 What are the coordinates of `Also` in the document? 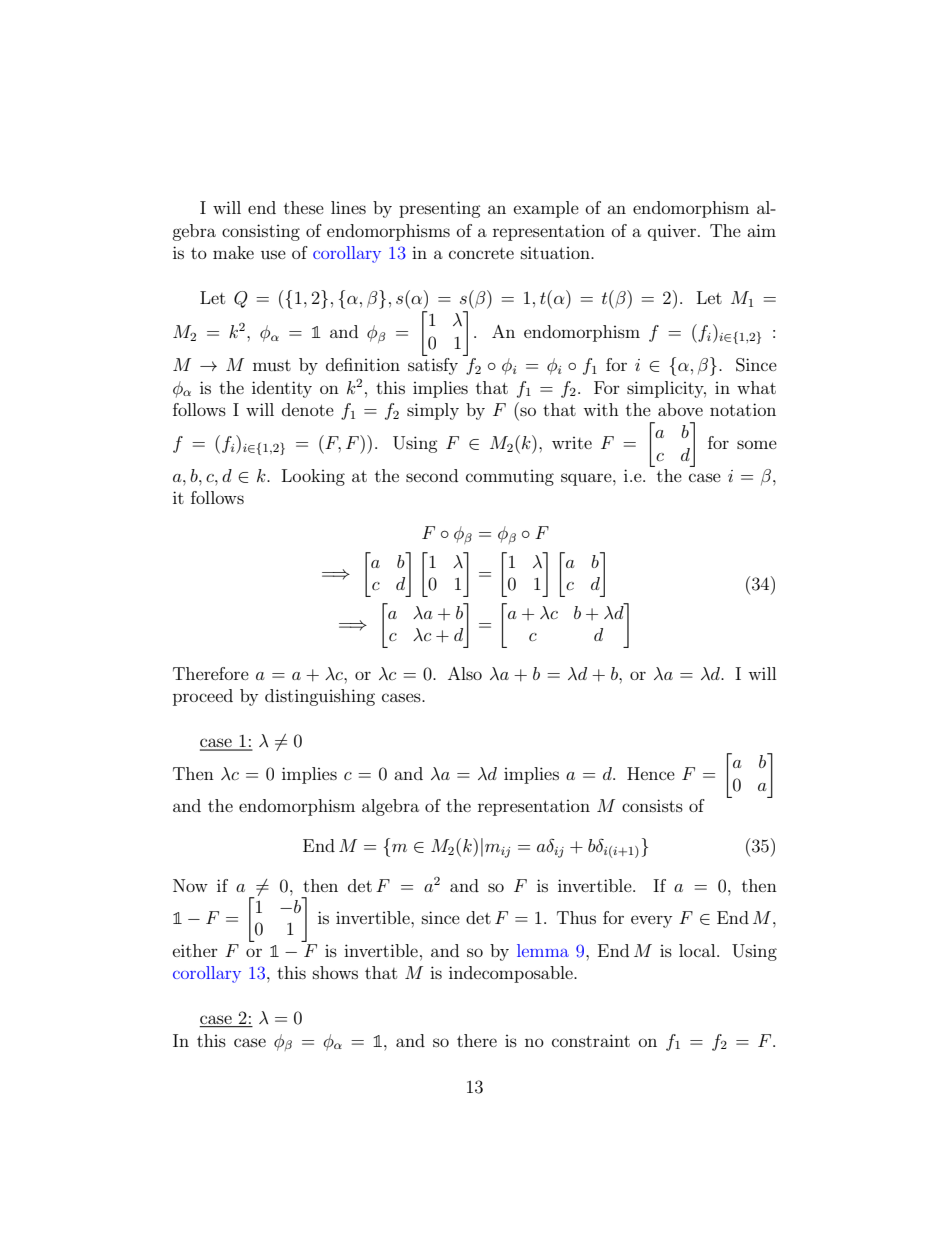 It's located at (465, 673).
